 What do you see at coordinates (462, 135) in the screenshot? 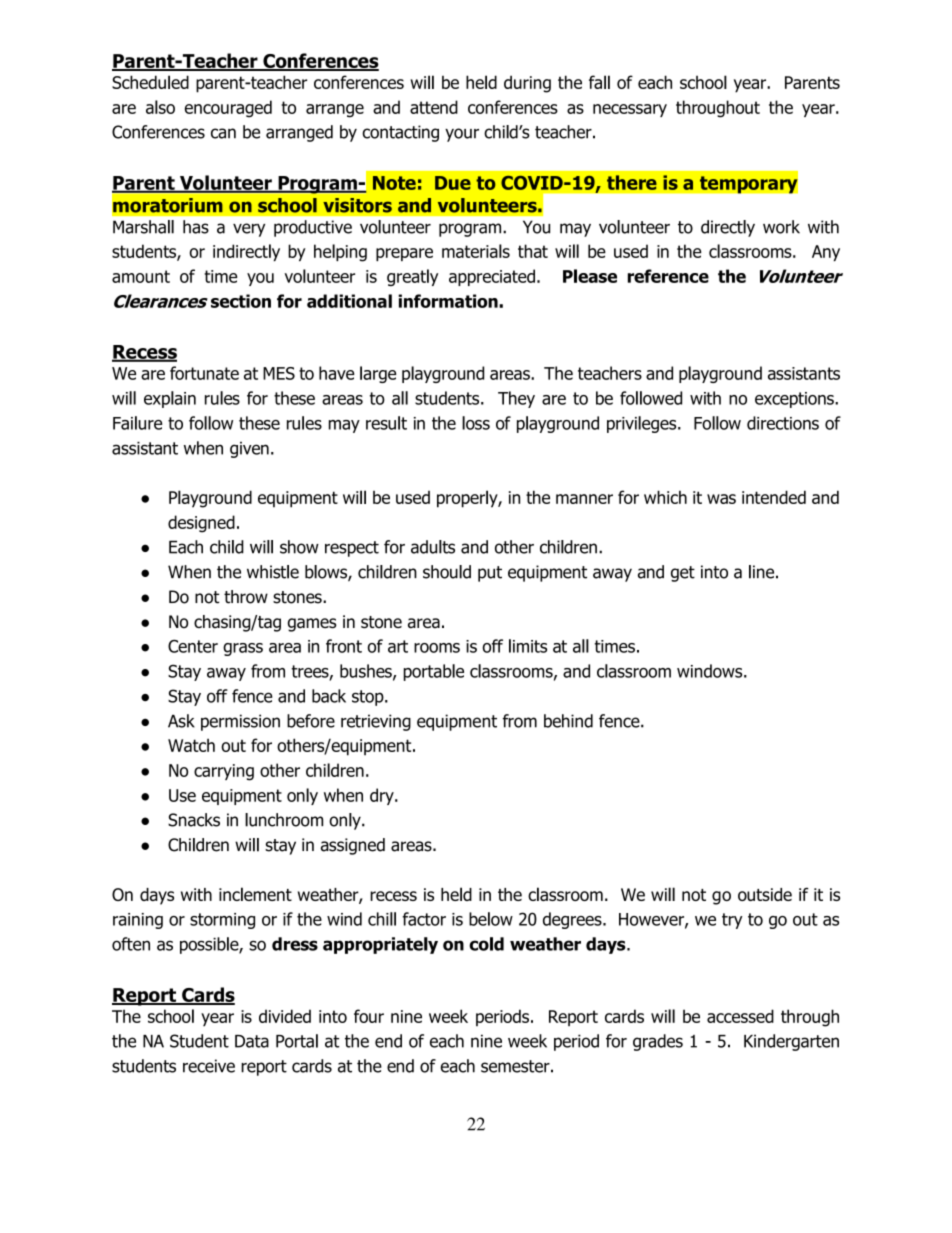
I see `your` at bounding box center [462, 135].
